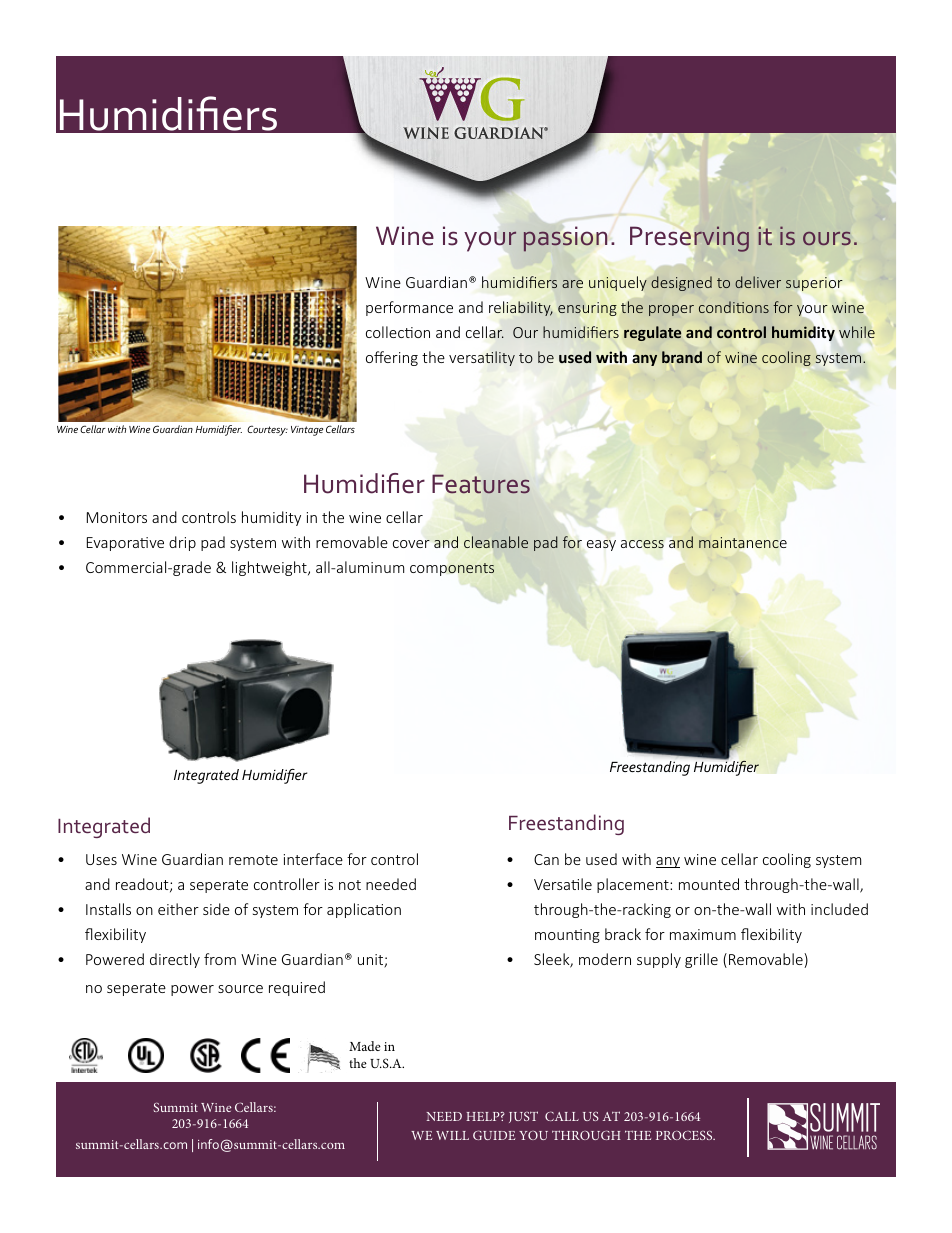 Image resolution: width=952 pixels, height=1233 pixels. Describe the element at coordinates (253, 860) in the screenshot. I see `remote` at that location.
